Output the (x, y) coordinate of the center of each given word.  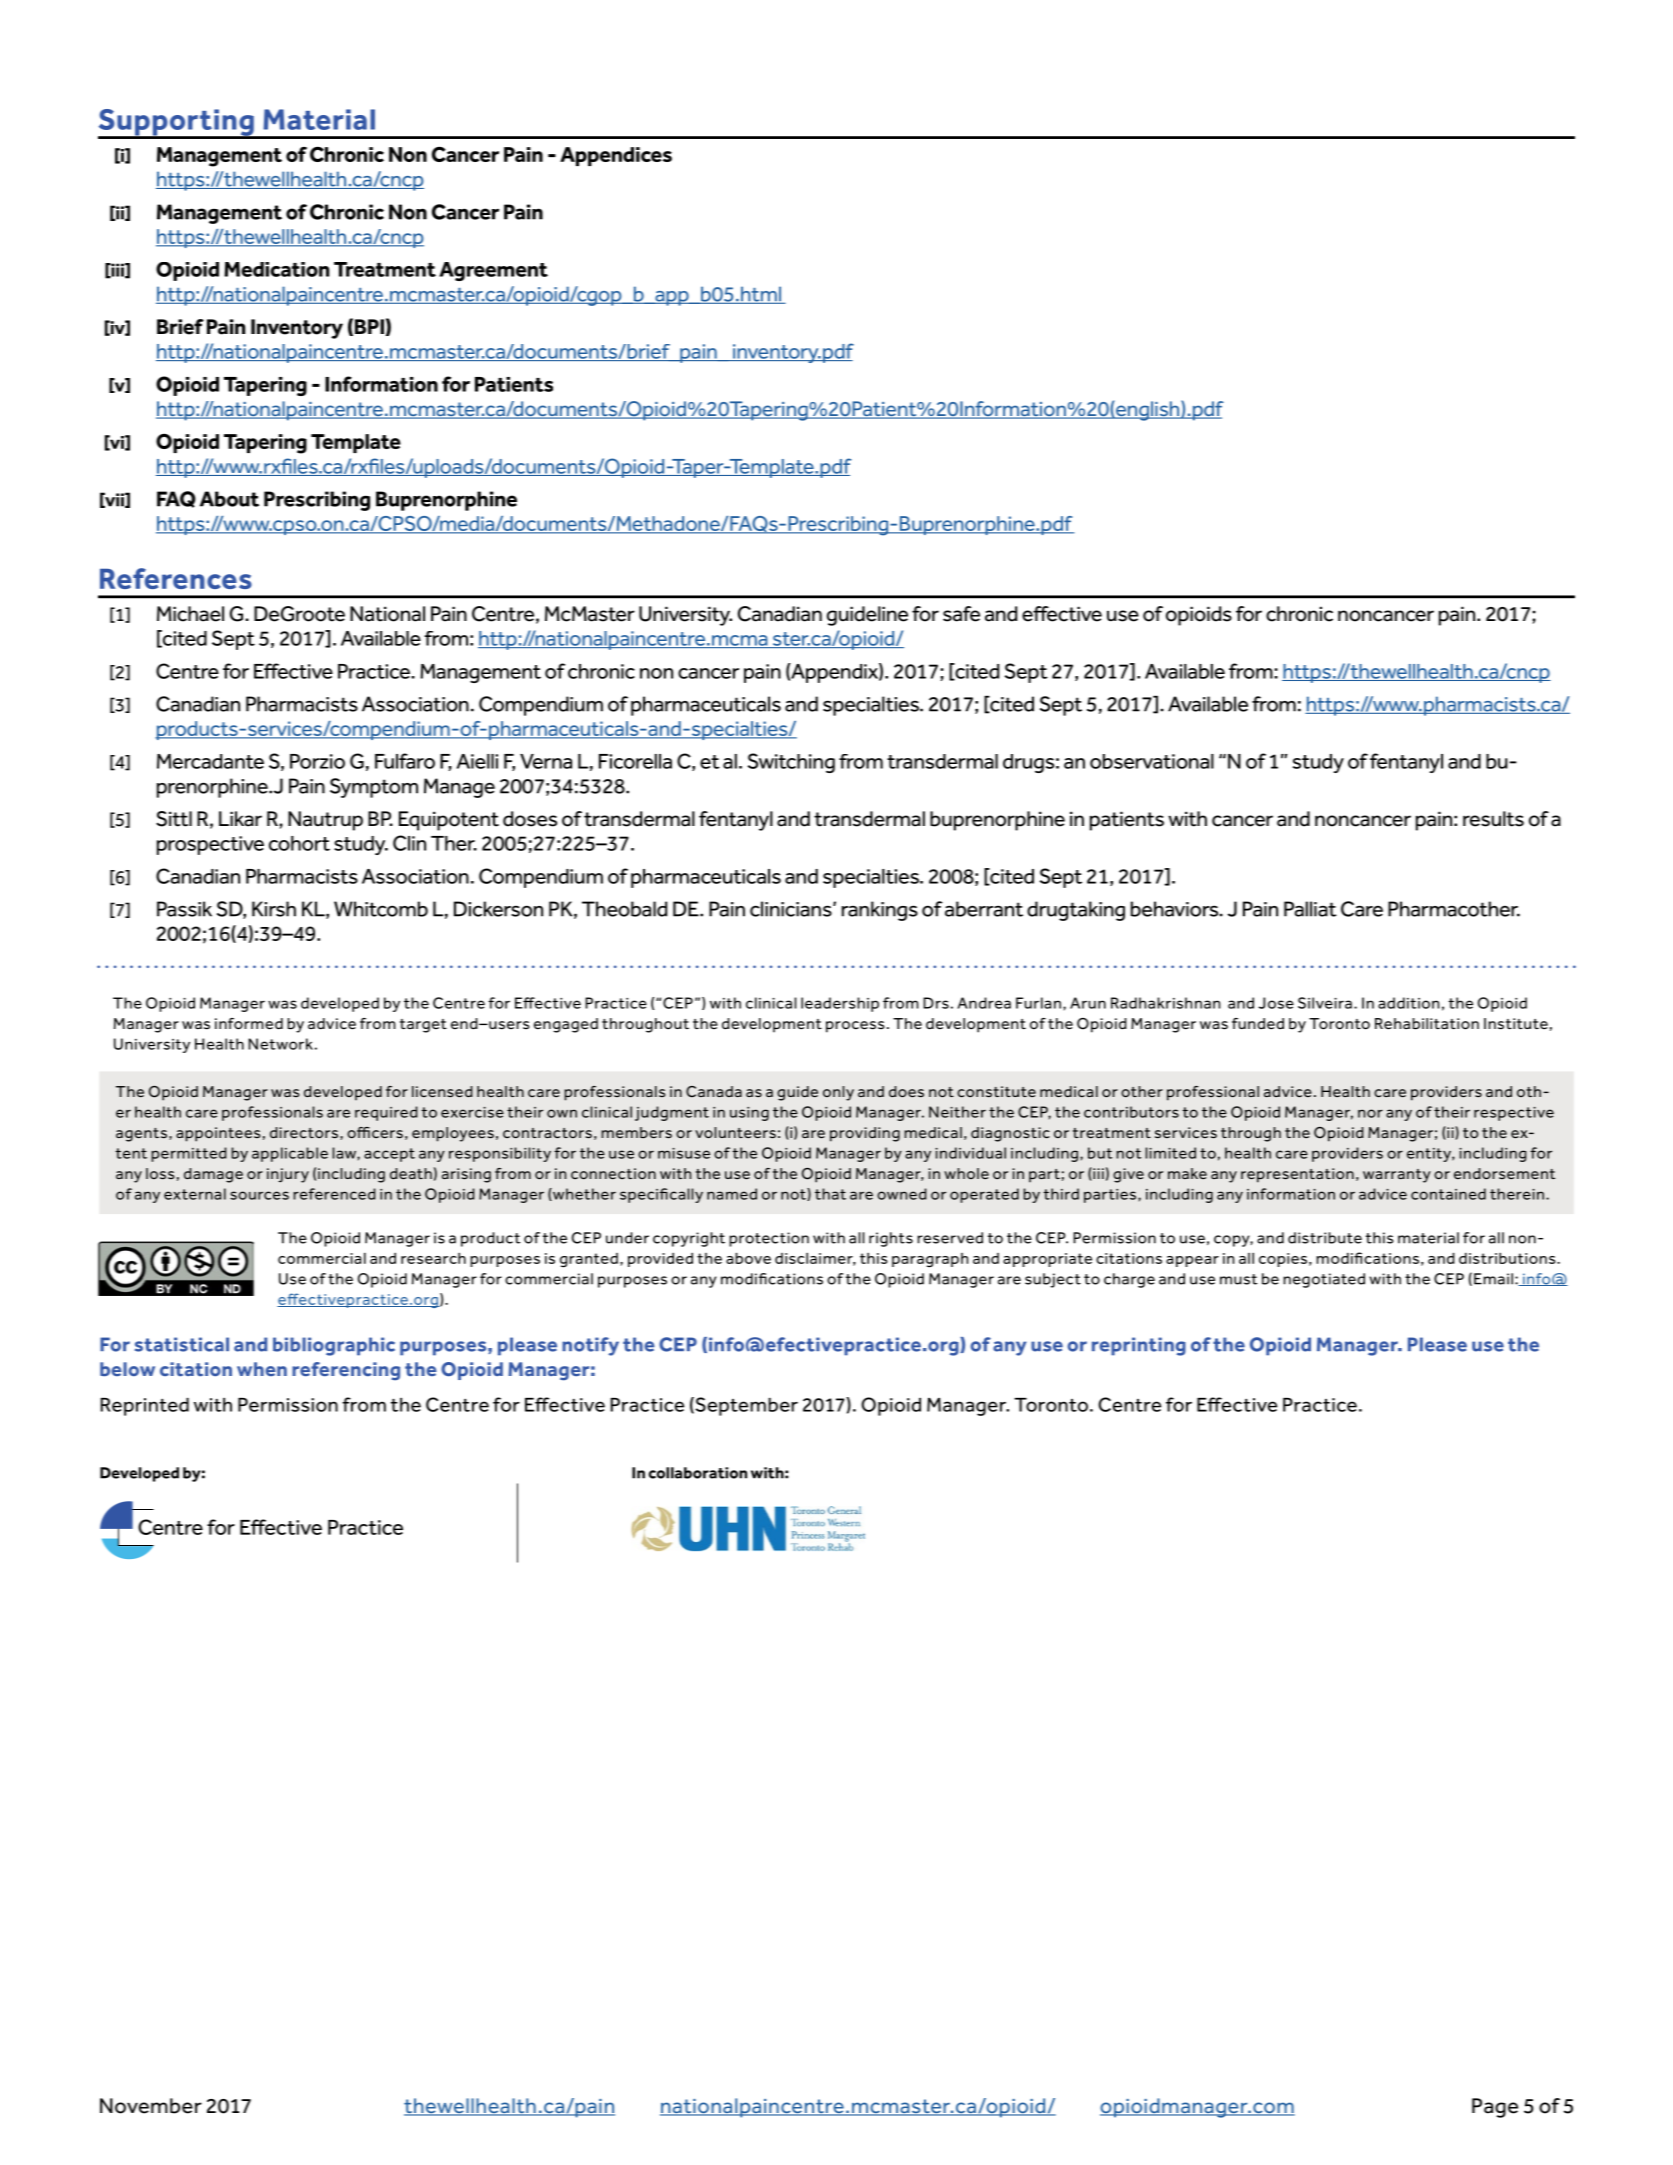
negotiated (1324, 1280)
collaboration (697, 1473)
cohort (299, 843)
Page (1495, 2108)
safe (961, 614)
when (262, 1369)
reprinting (1139, 1346)
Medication (276, 269)
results (1493, 819)
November (151, 2106)
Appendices (616, 156)
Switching (791, 763)
